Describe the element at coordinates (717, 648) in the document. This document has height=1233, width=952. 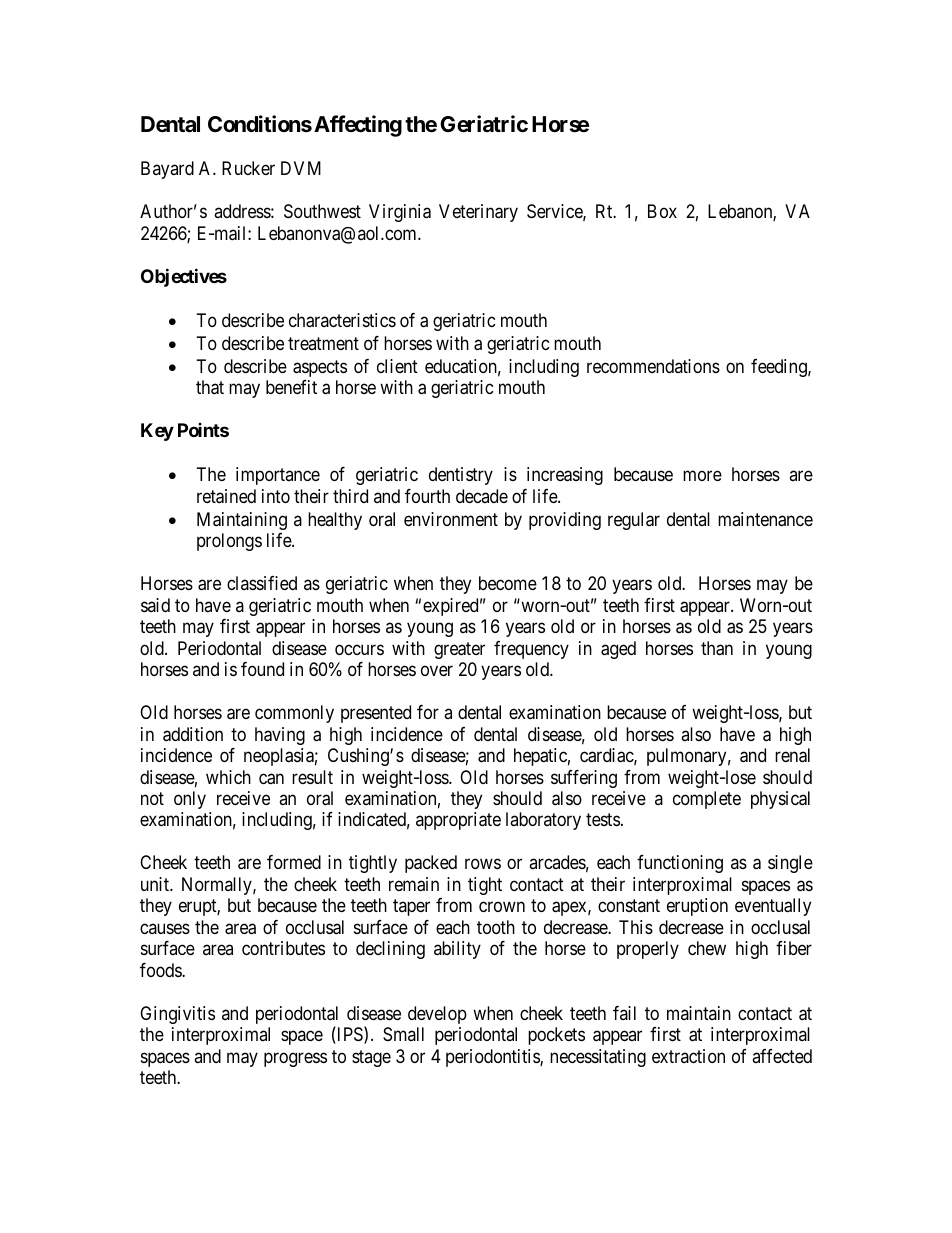
I see `than` at that location.
